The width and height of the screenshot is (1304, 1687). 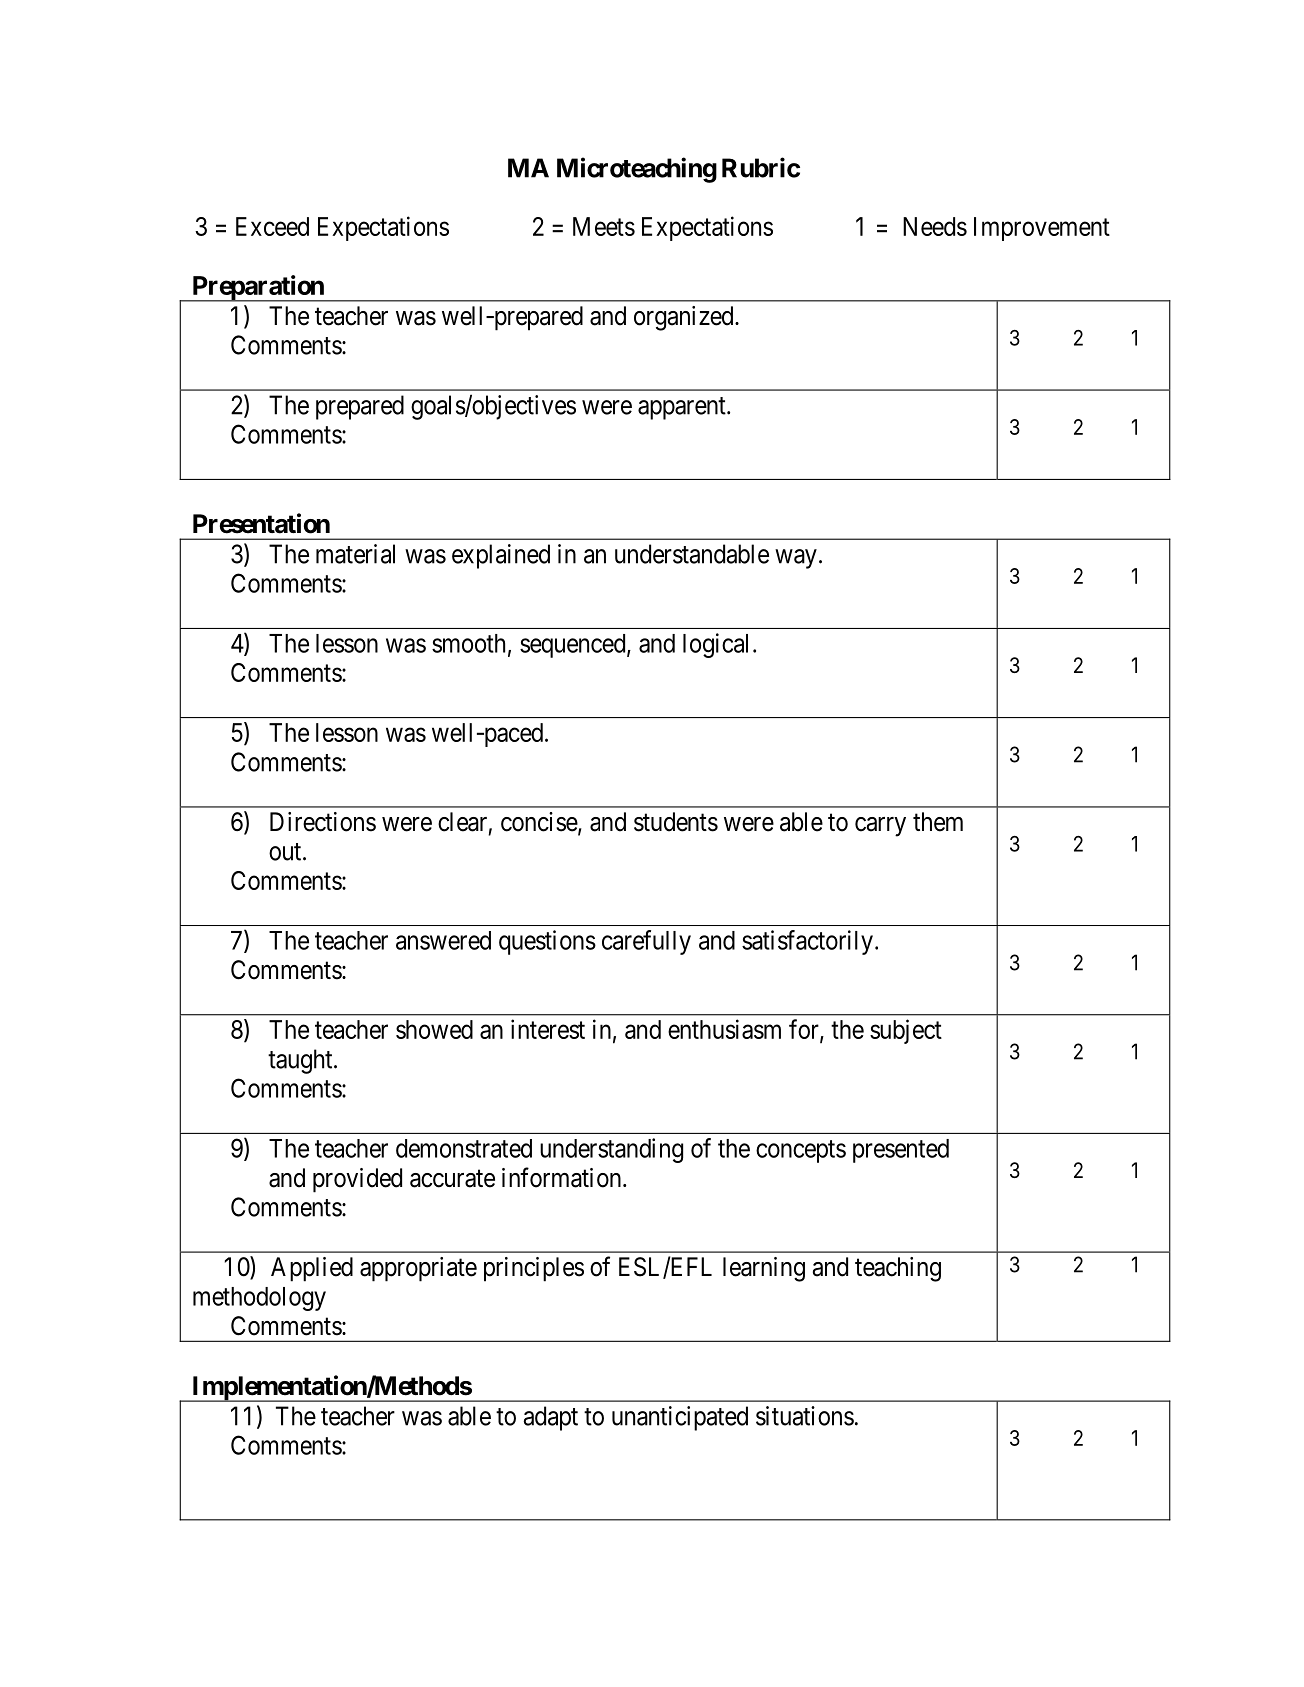 I want to click on presented, so click(x=901, y=1151).
